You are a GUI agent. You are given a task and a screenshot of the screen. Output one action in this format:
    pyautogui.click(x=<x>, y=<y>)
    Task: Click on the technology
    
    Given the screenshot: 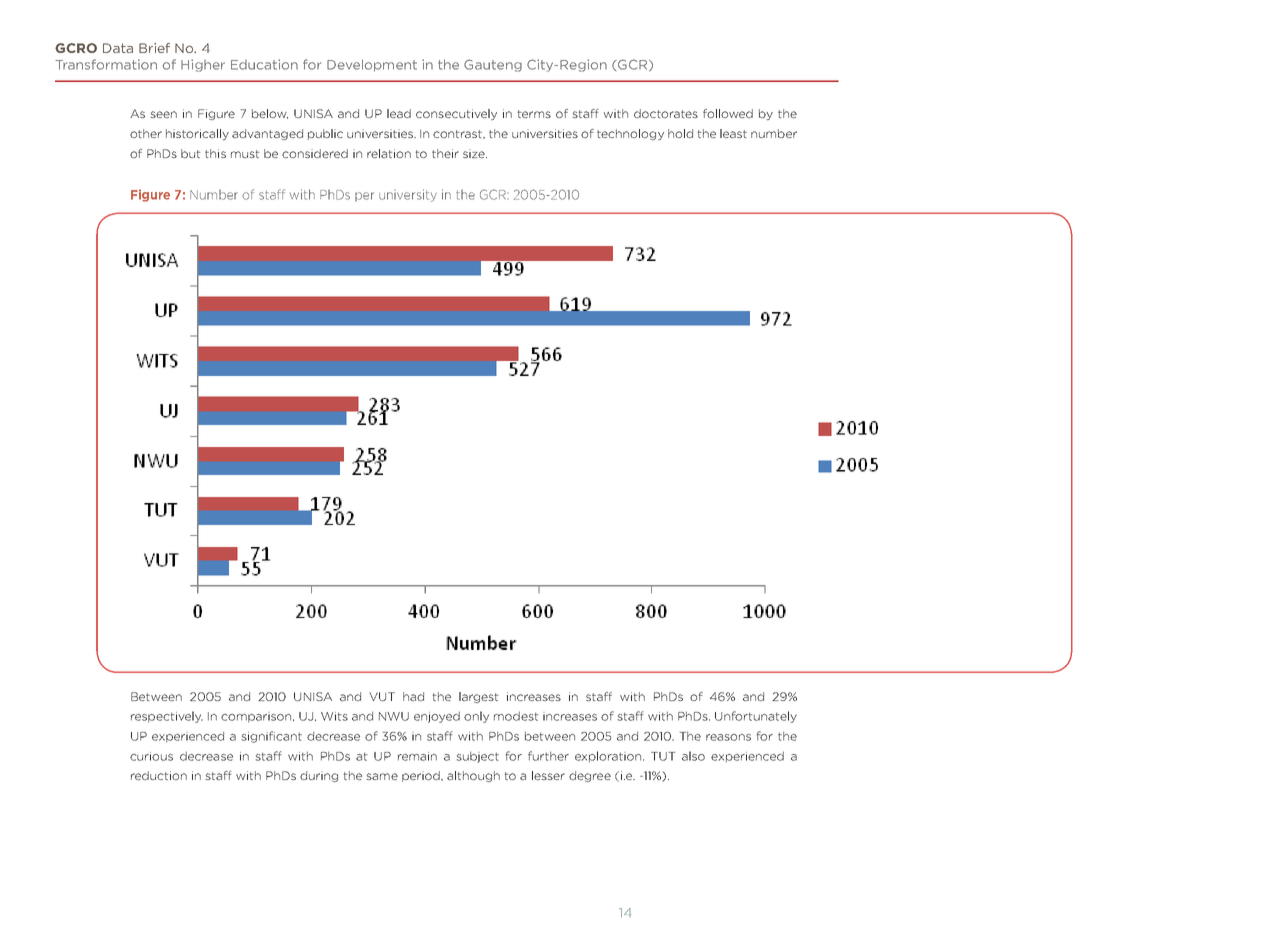 What is the action you would take?
    pyautogui.click(x=630, y=134)
